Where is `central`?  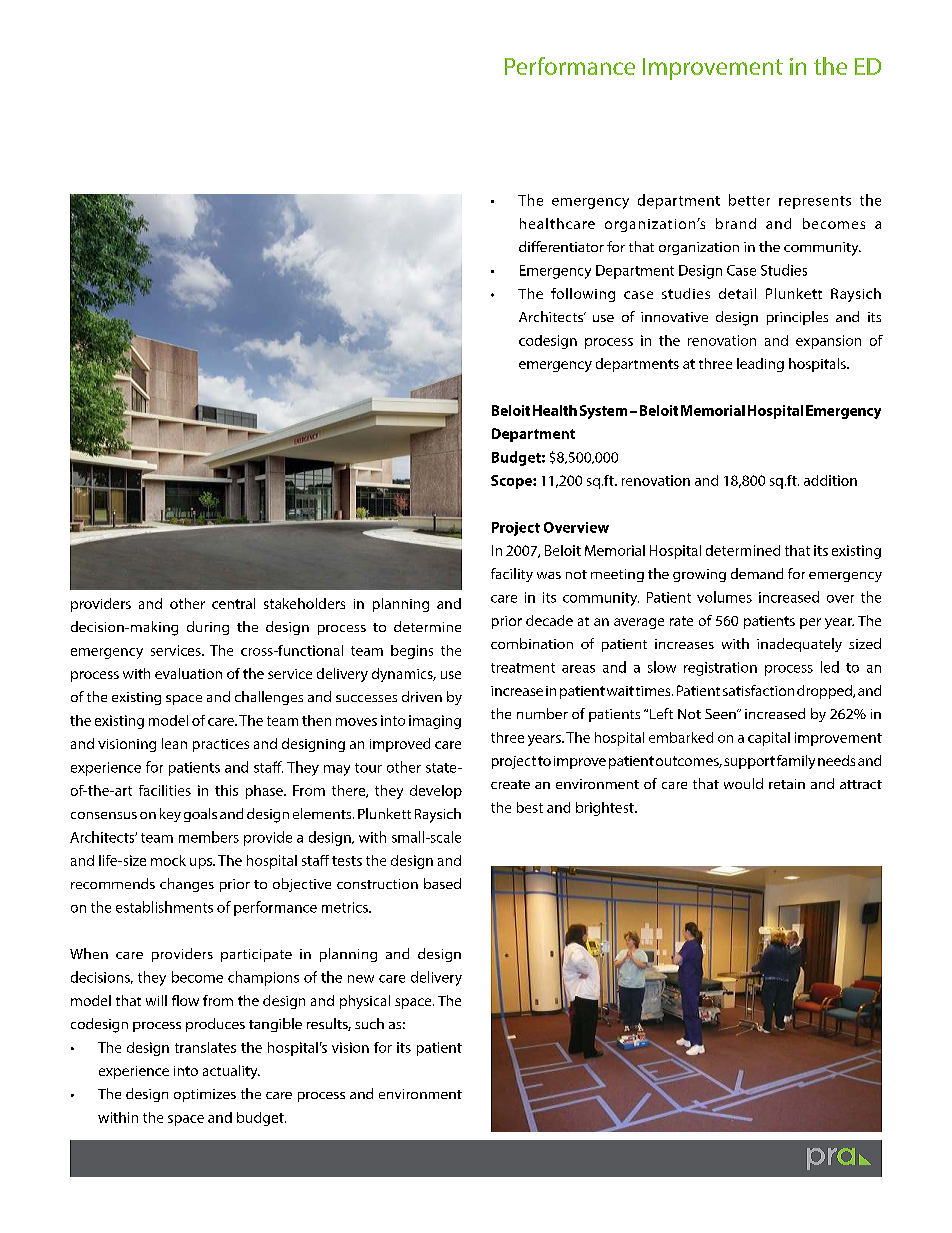 central is located at coordinates (233, 603).
